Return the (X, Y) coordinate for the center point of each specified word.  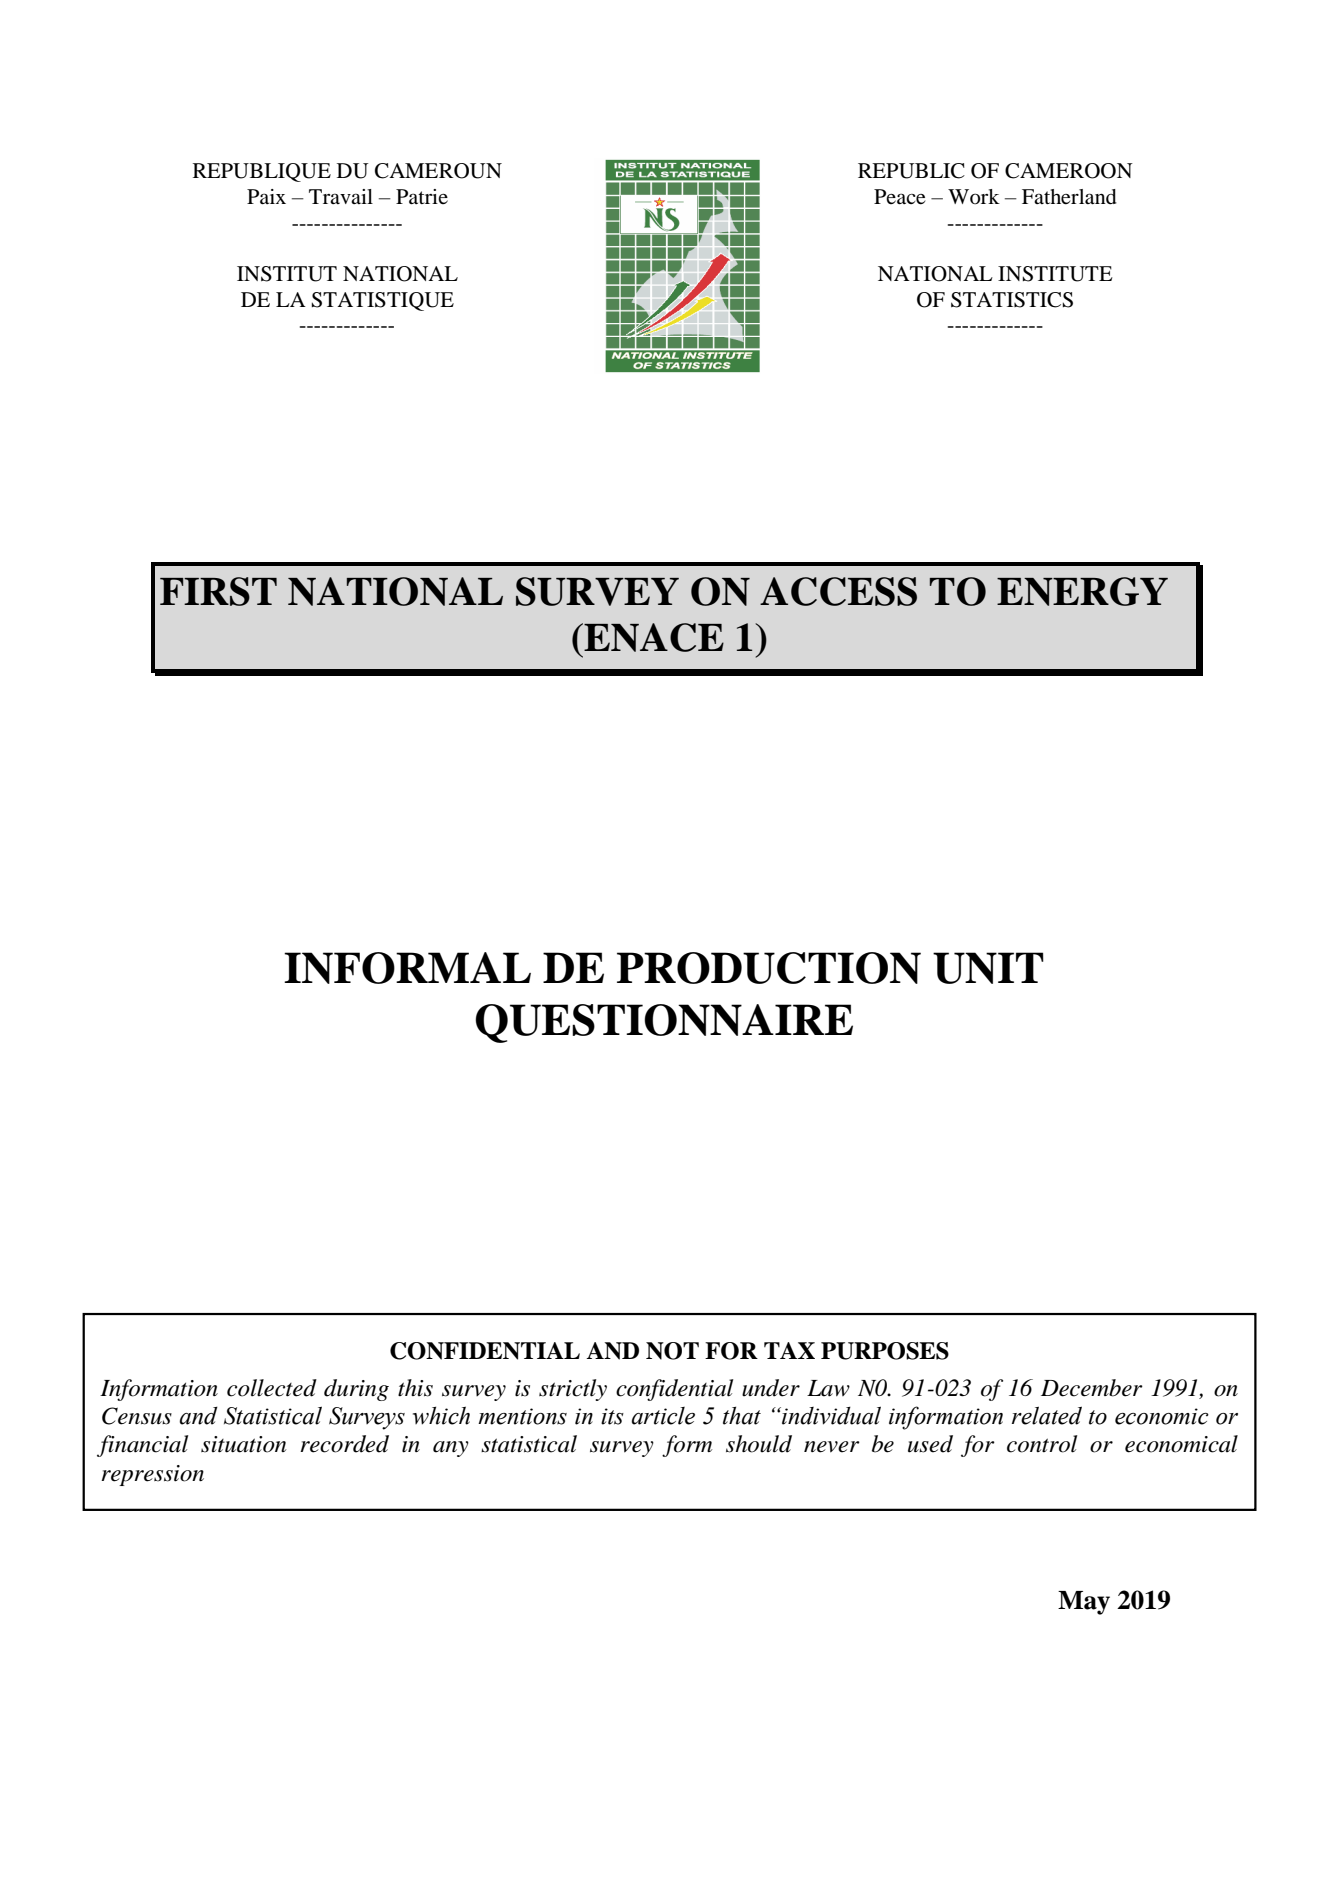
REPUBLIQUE (262, 172)
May (1084, 1603)
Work (974, 197)
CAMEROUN (438, 171)
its (612, 1416)
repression (152, 1475)
